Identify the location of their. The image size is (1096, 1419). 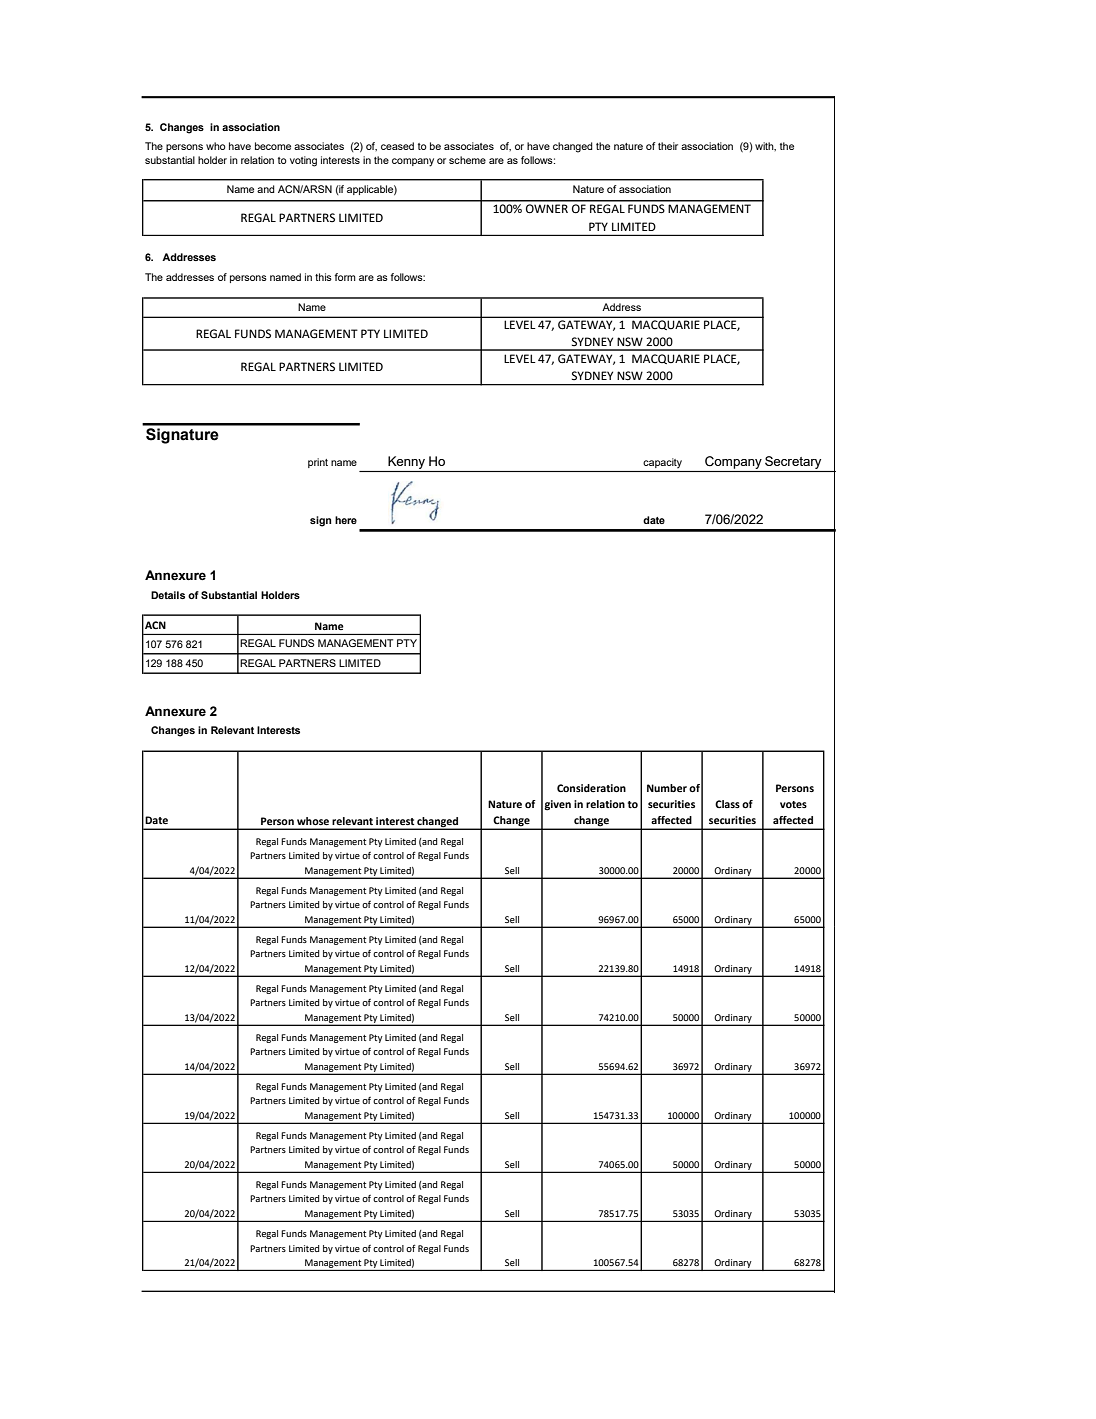
(668, 146).
